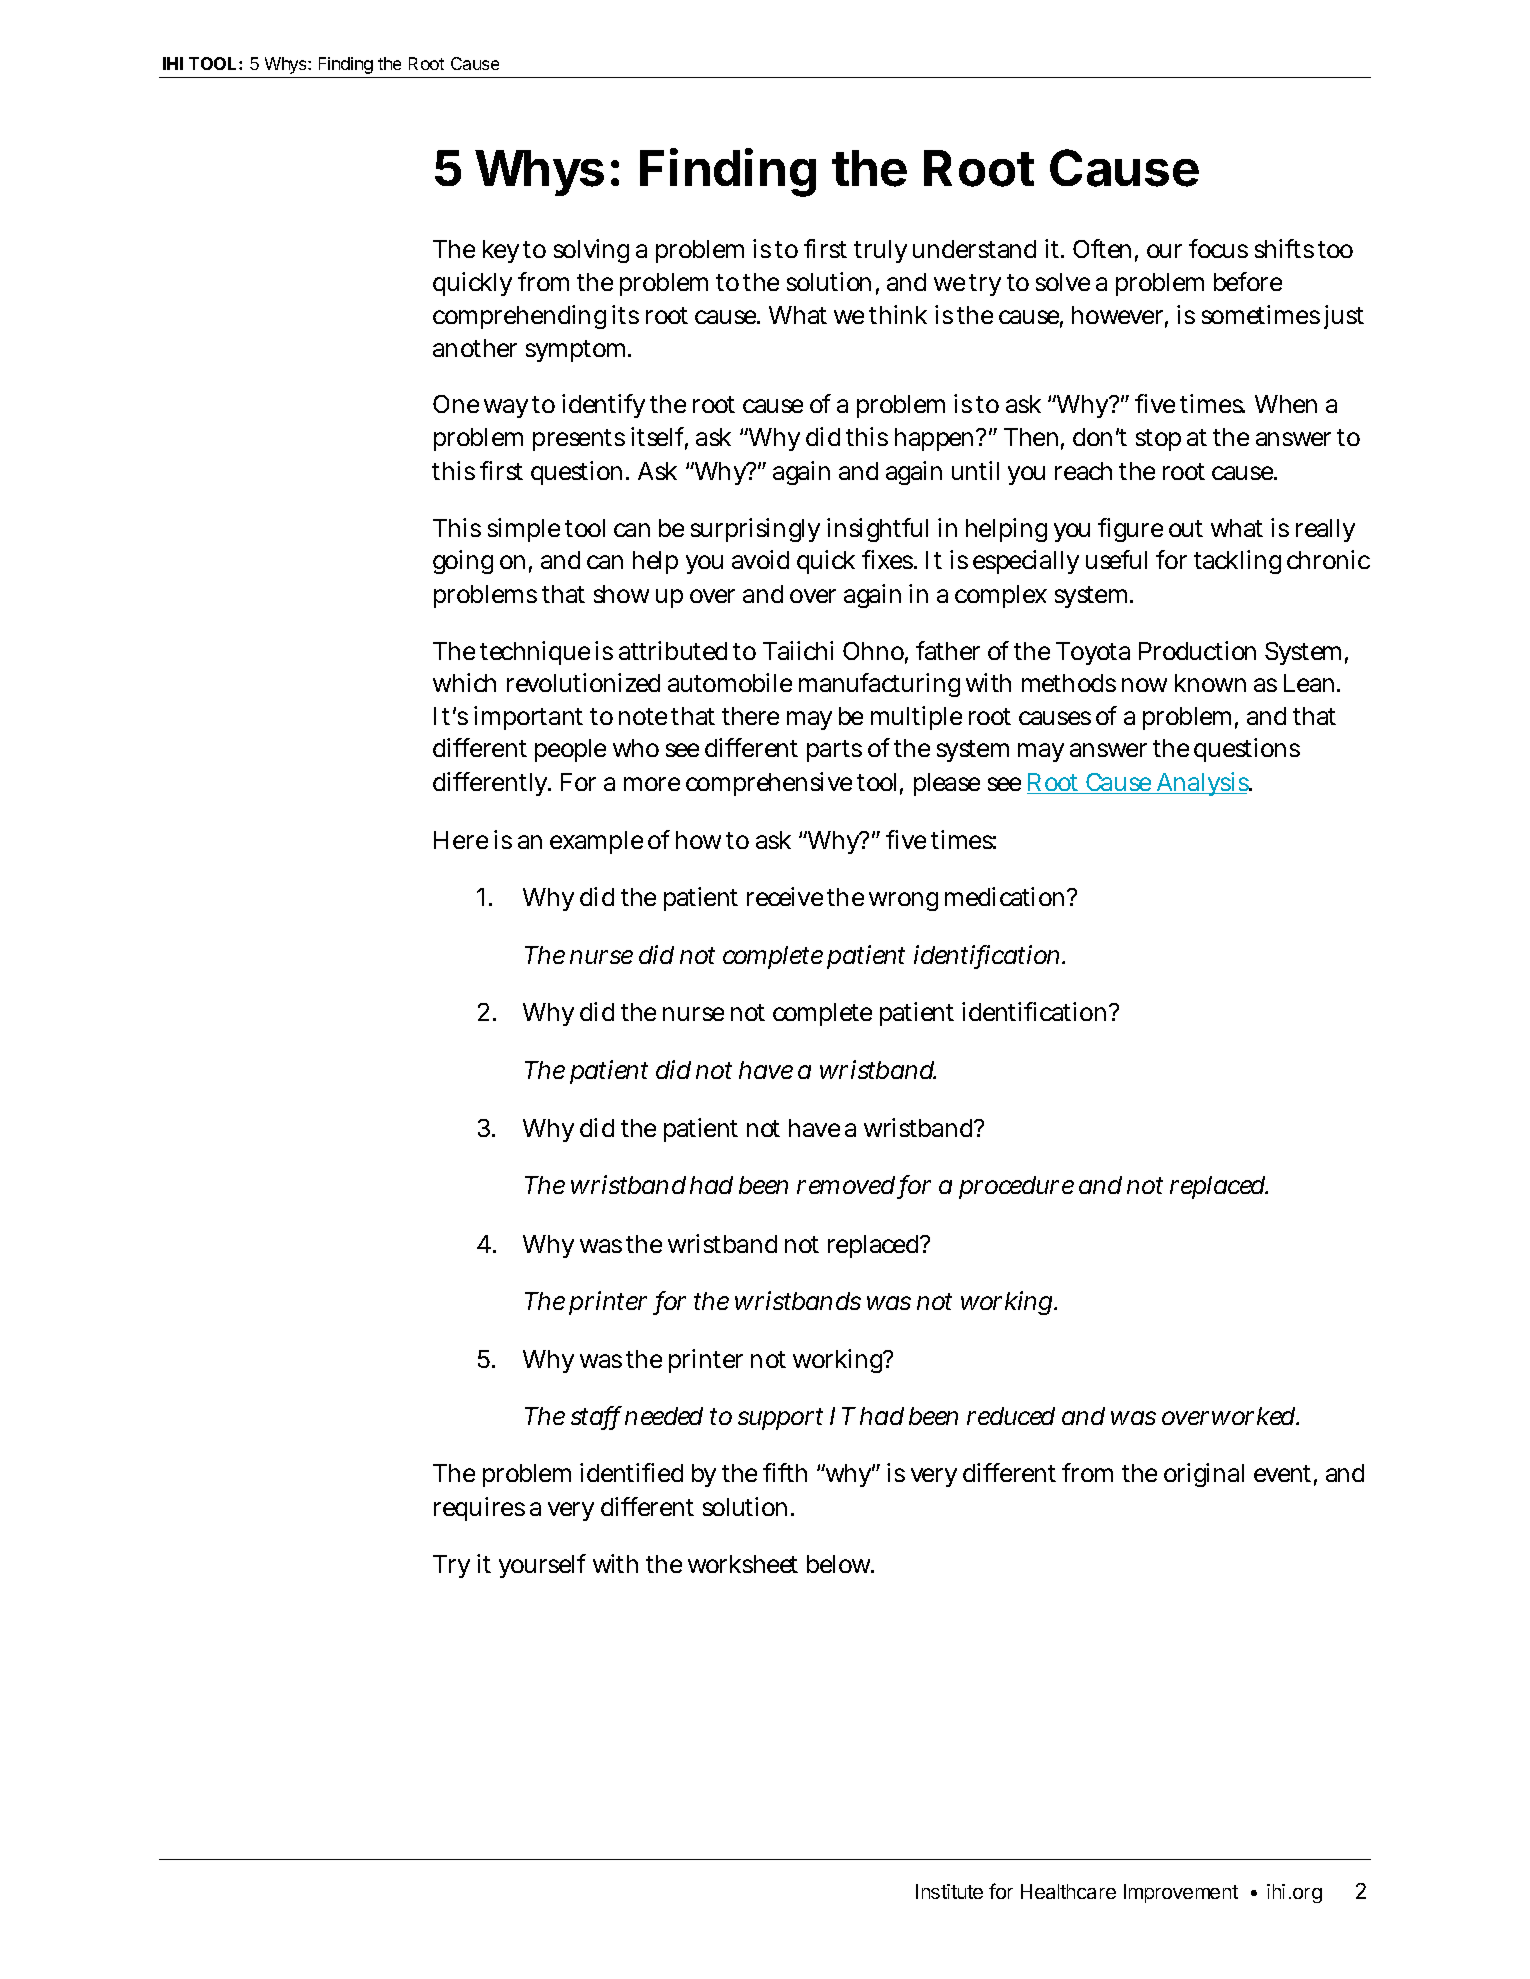  I want to click on think, so click(898, 314).
